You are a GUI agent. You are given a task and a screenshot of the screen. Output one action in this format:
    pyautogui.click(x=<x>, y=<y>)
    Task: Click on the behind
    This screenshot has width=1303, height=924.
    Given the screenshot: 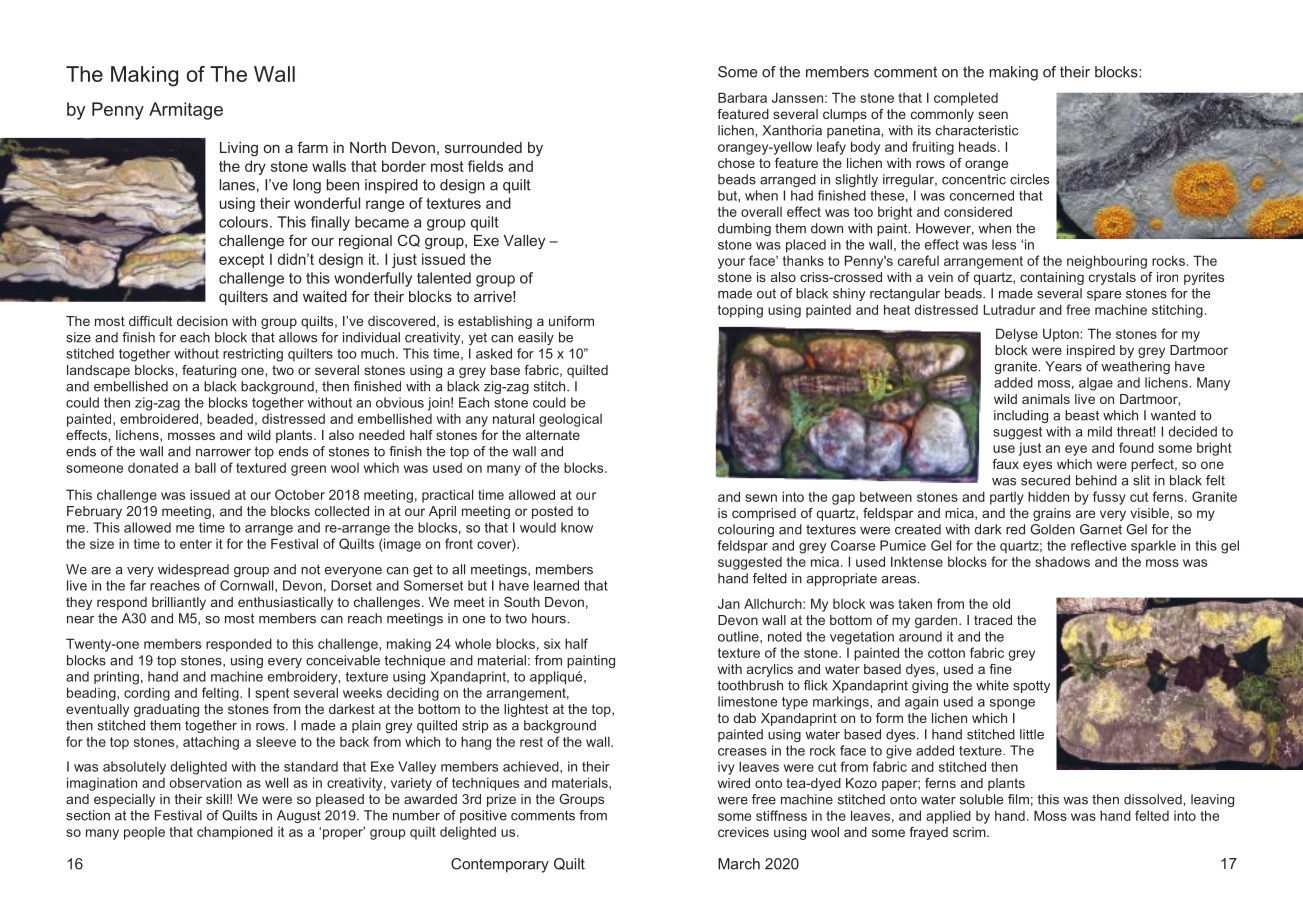 What is the action you would take?
    pyautogui.click(x=1096, y=480)
